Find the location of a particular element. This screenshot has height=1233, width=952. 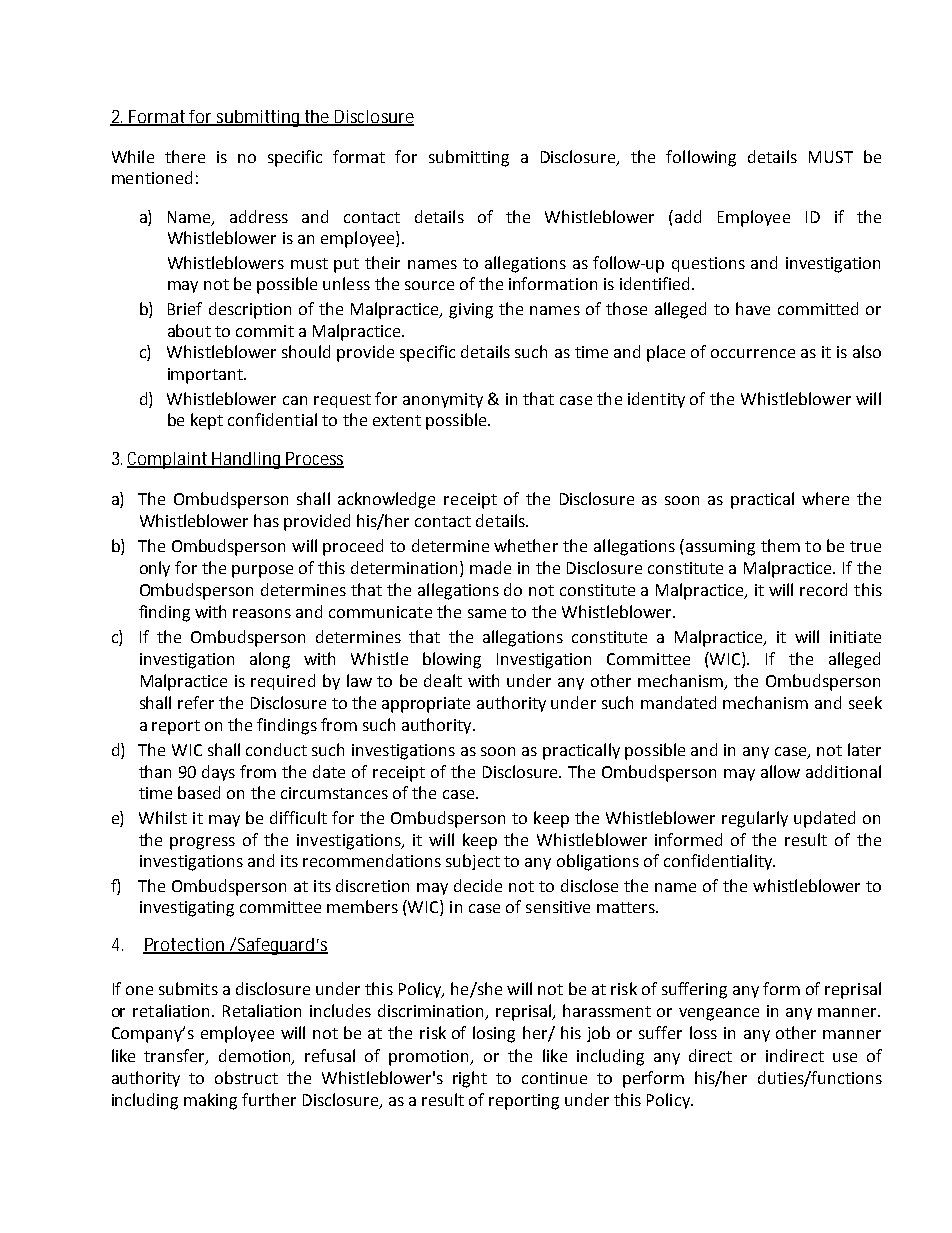

same is located at coordinates (487, 613).
